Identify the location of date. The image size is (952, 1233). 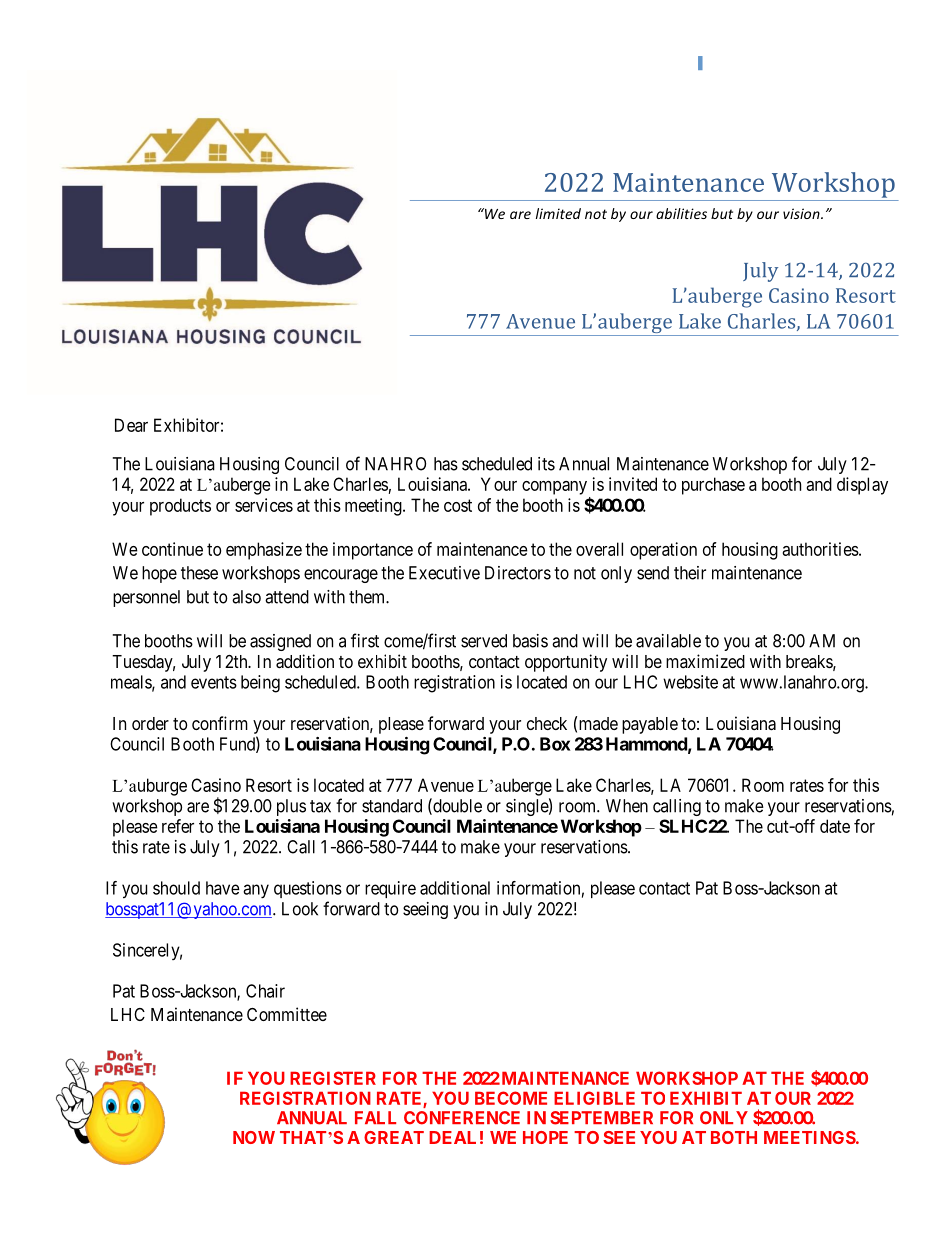
(835, 826).
